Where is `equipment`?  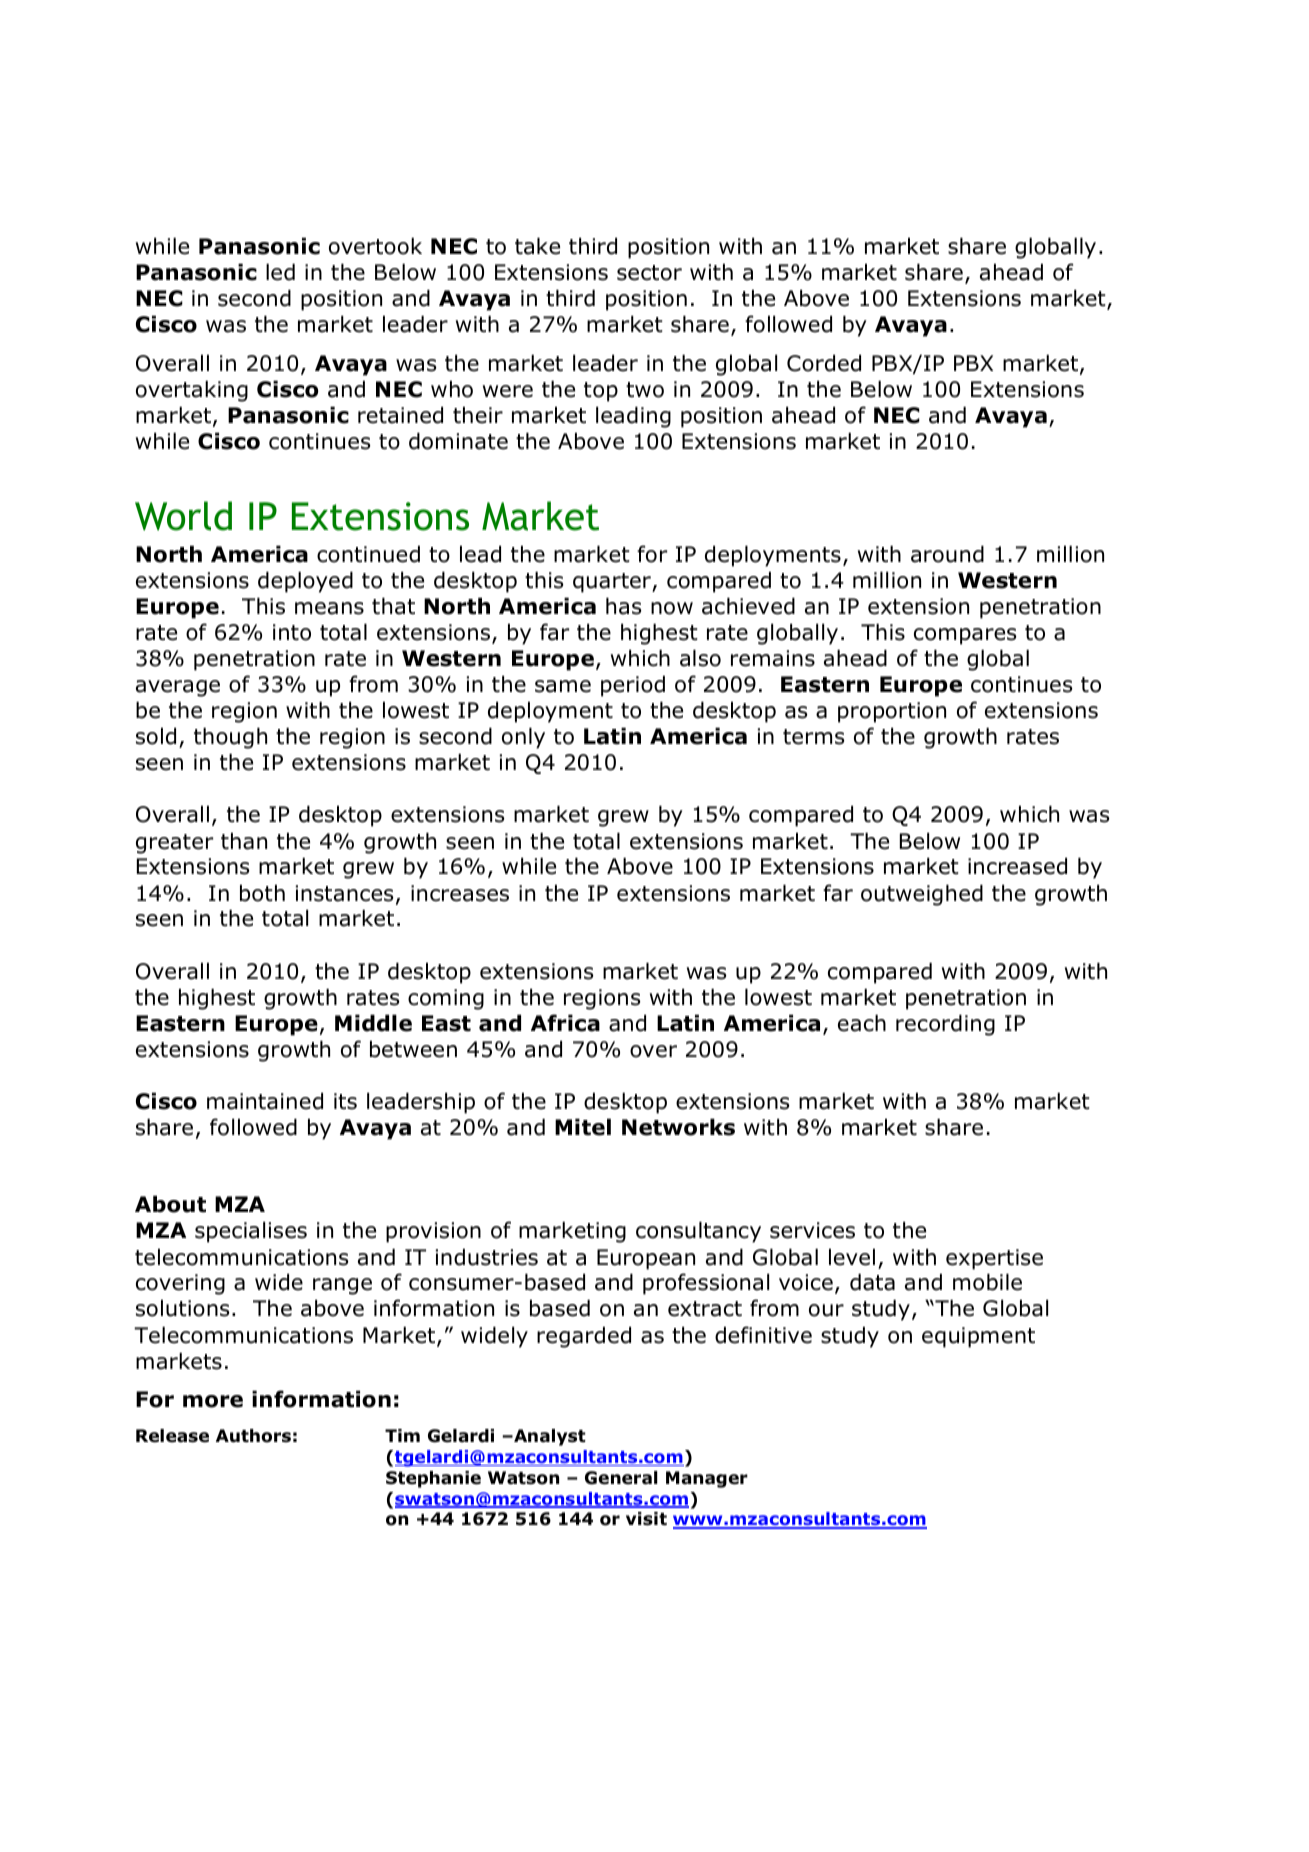 equipment is located at coordinates (978, 1337).
